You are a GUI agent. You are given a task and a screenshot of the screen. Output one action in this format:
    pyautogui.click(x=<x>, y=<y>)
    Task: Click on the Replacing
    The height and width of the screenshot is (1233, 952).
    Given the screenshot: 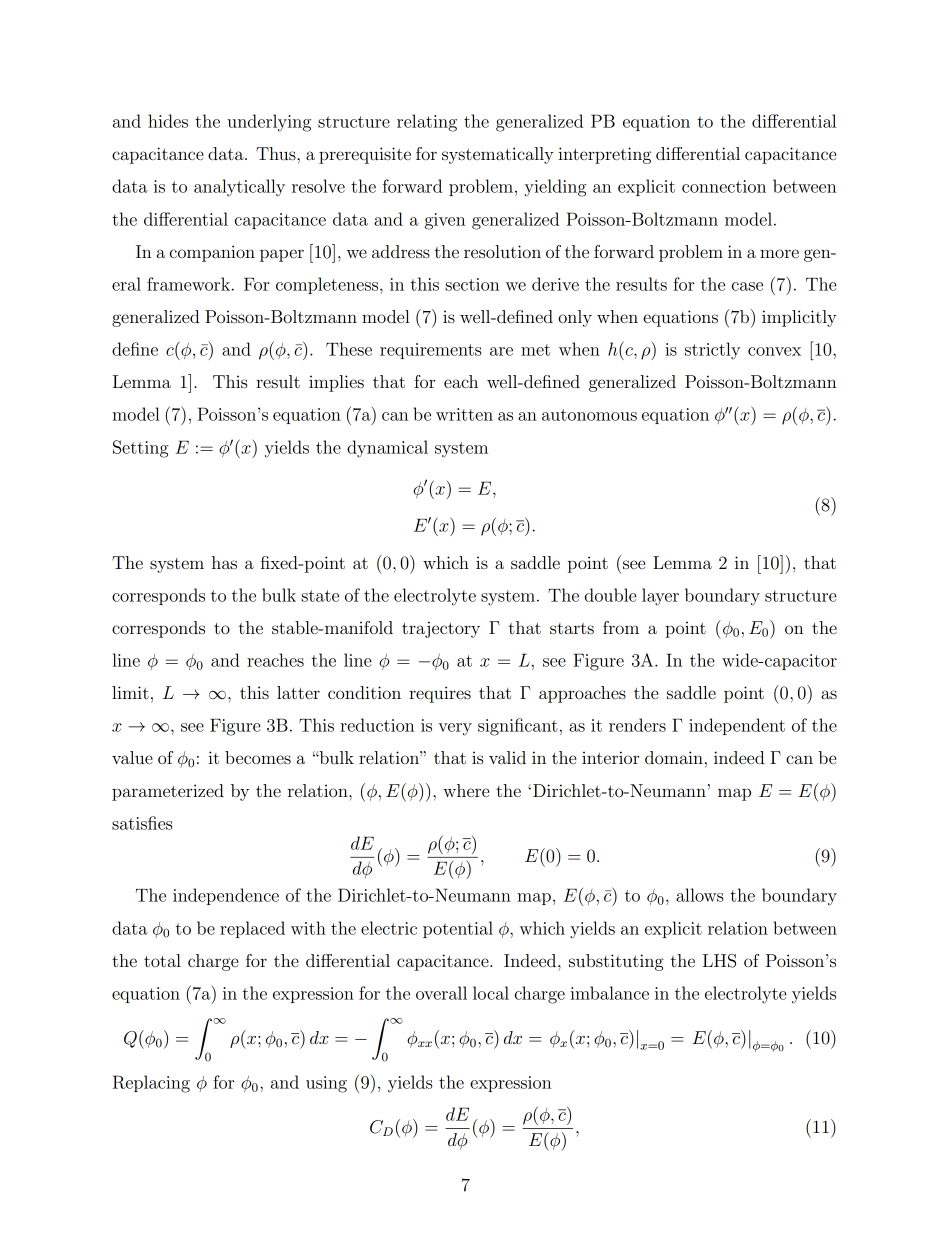 What is the action you would take?
    pyautogui.click(x=151, y=1084)
